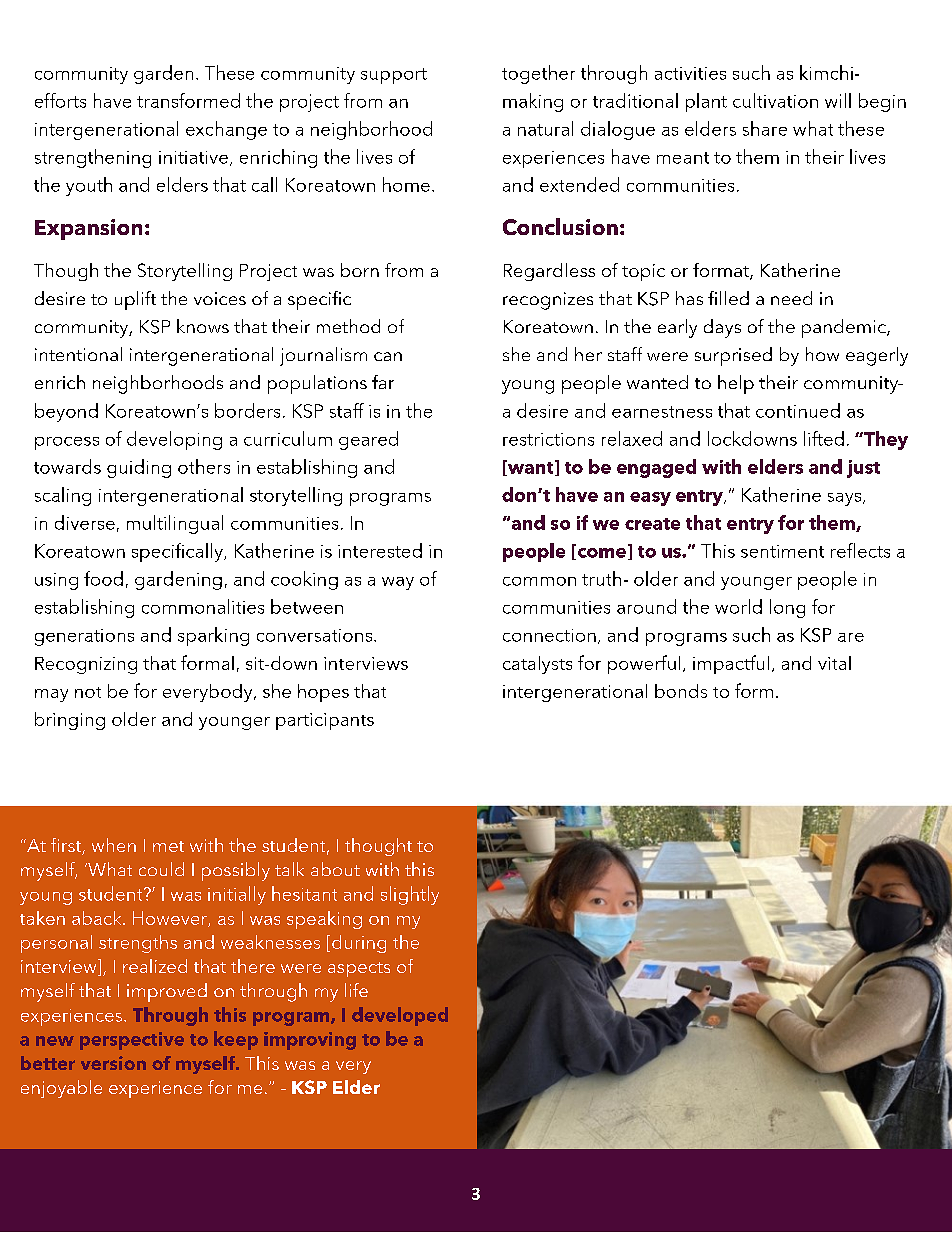  Describe the element at coordinates (791, 298) in the screenshot. I see `need` at that location.
